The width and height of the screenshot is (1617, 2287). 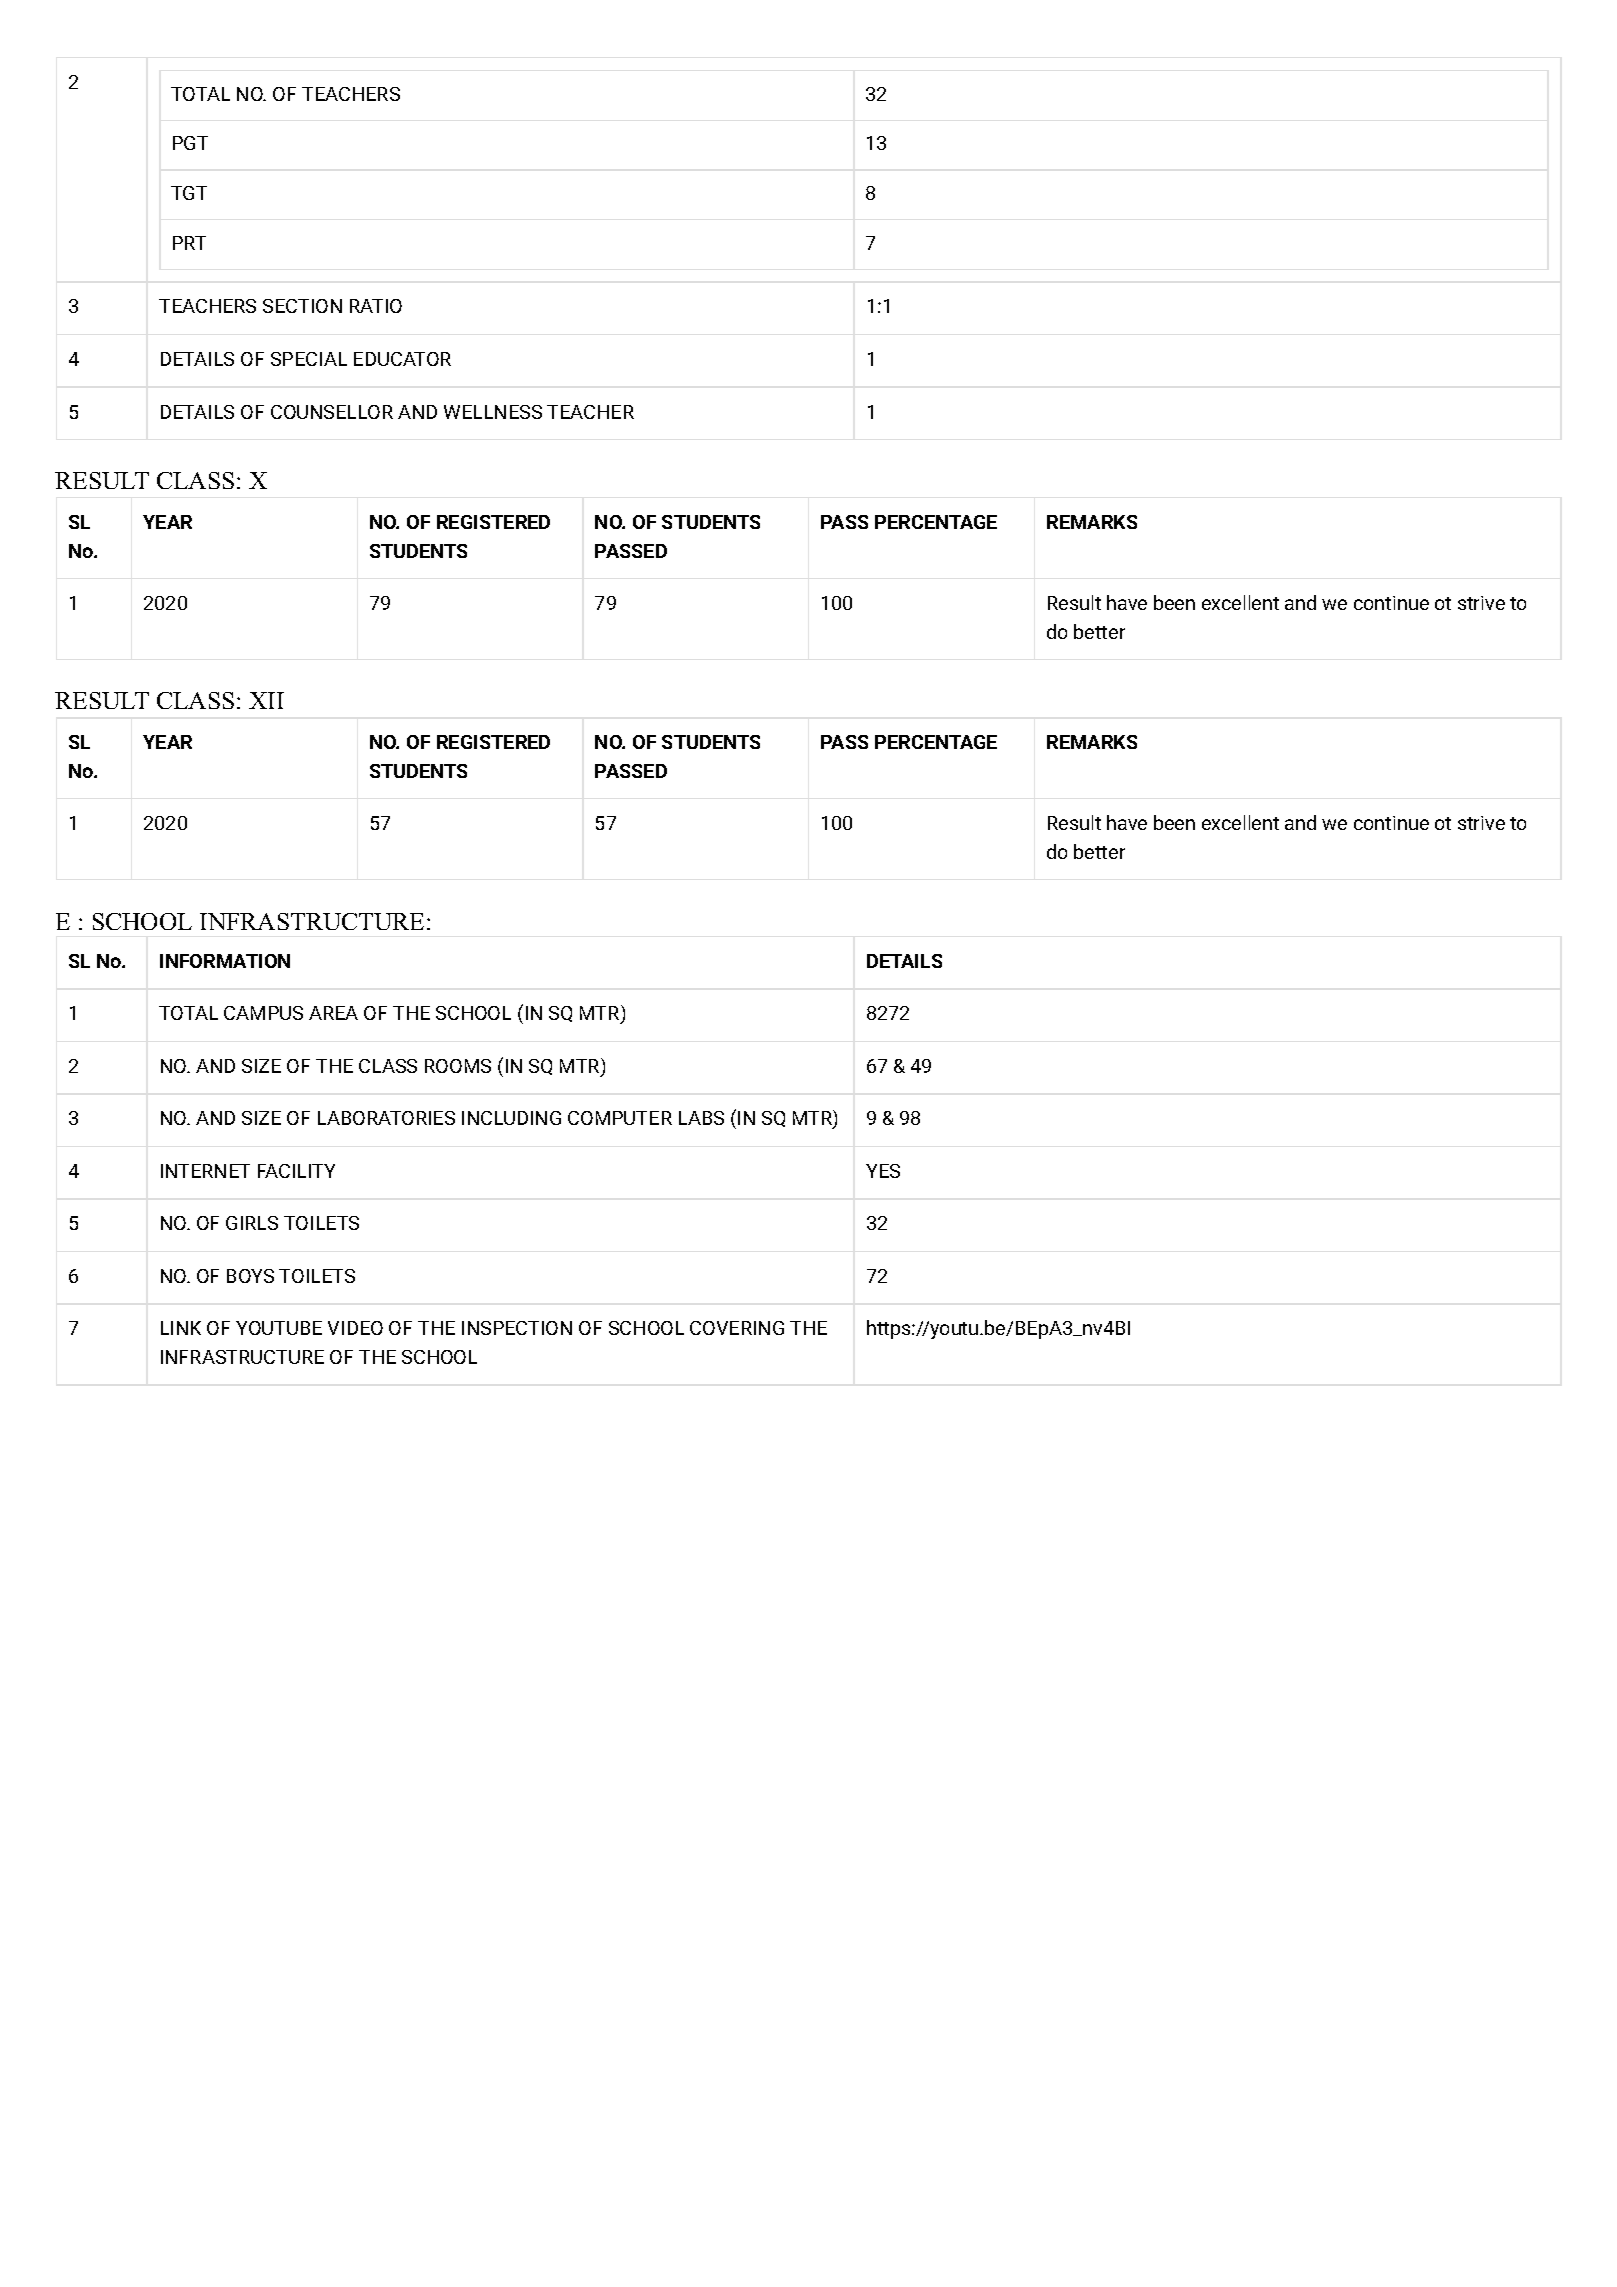 I want to click on TGT, so click(x=189, y=193).
